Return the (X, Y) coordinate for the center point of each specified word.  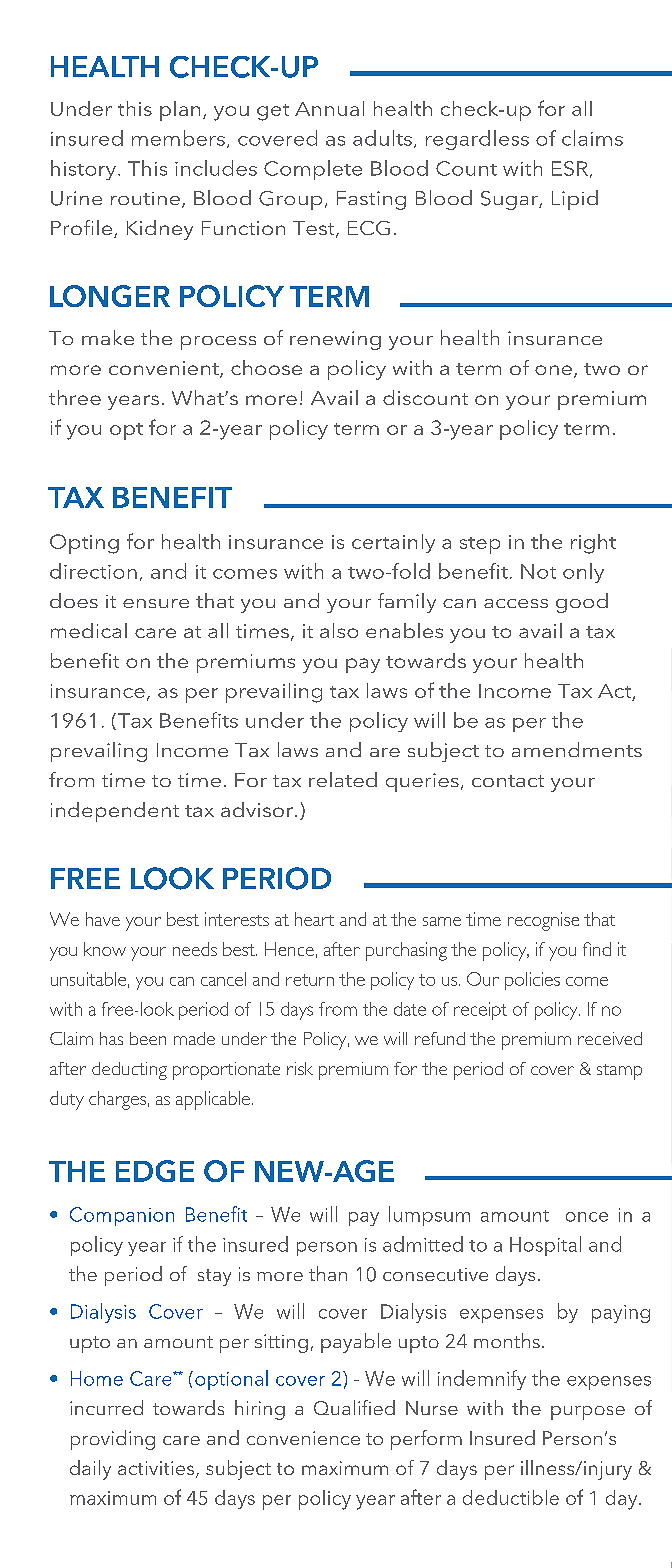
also (339, 630)
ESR (570, 168)
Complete (313, 170)
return (310, 980)
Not (538, 571)
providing (113, 1440)
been (148, 1038)
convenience (303, 1438)
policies (532, 981)
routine (145, 198)
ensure (156, 603)
